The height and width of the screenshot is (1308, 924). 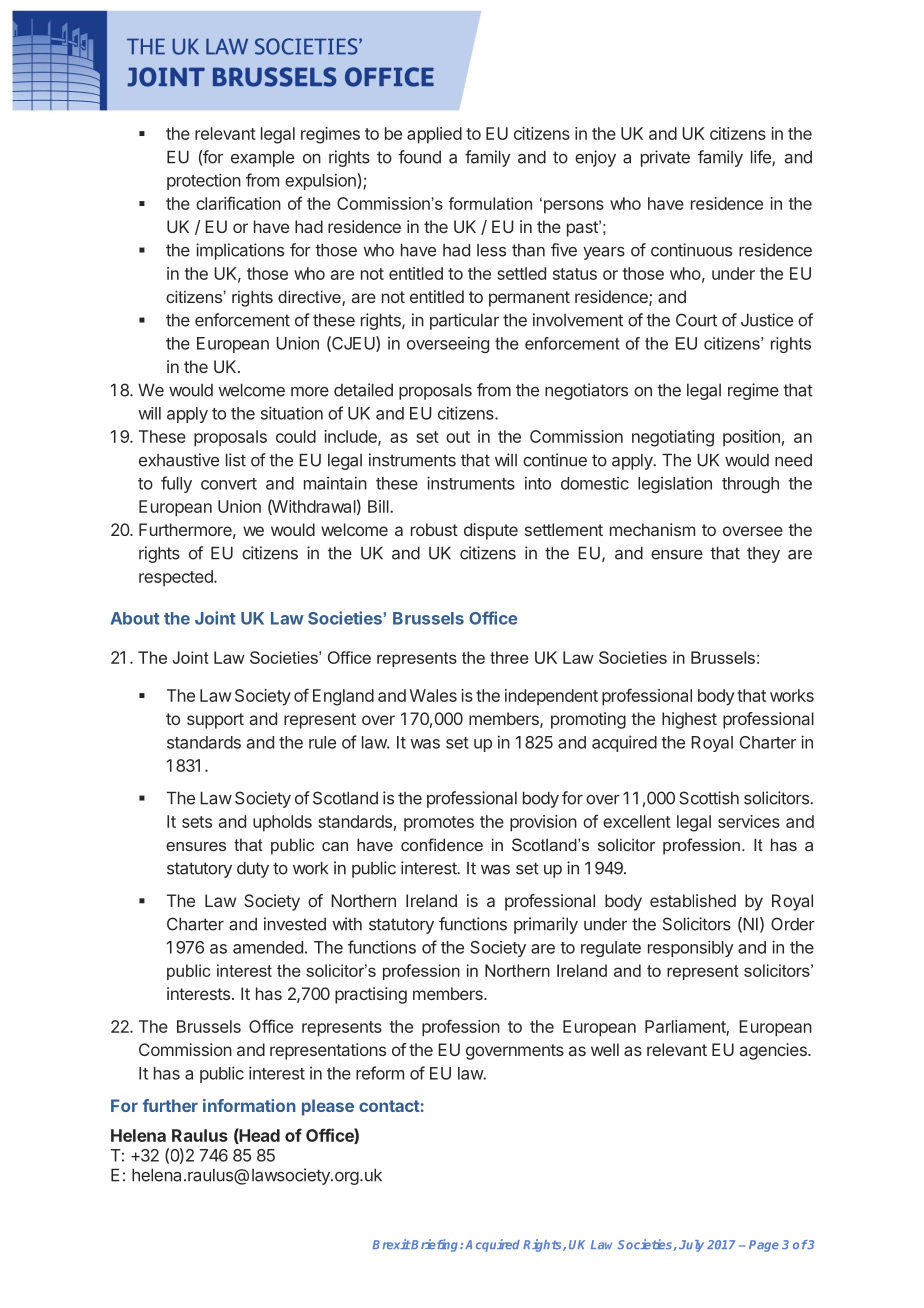 What do you see at coordinates (249, 1105) in the screenshot?
I see `information` at bounding box center [249, 1105].
